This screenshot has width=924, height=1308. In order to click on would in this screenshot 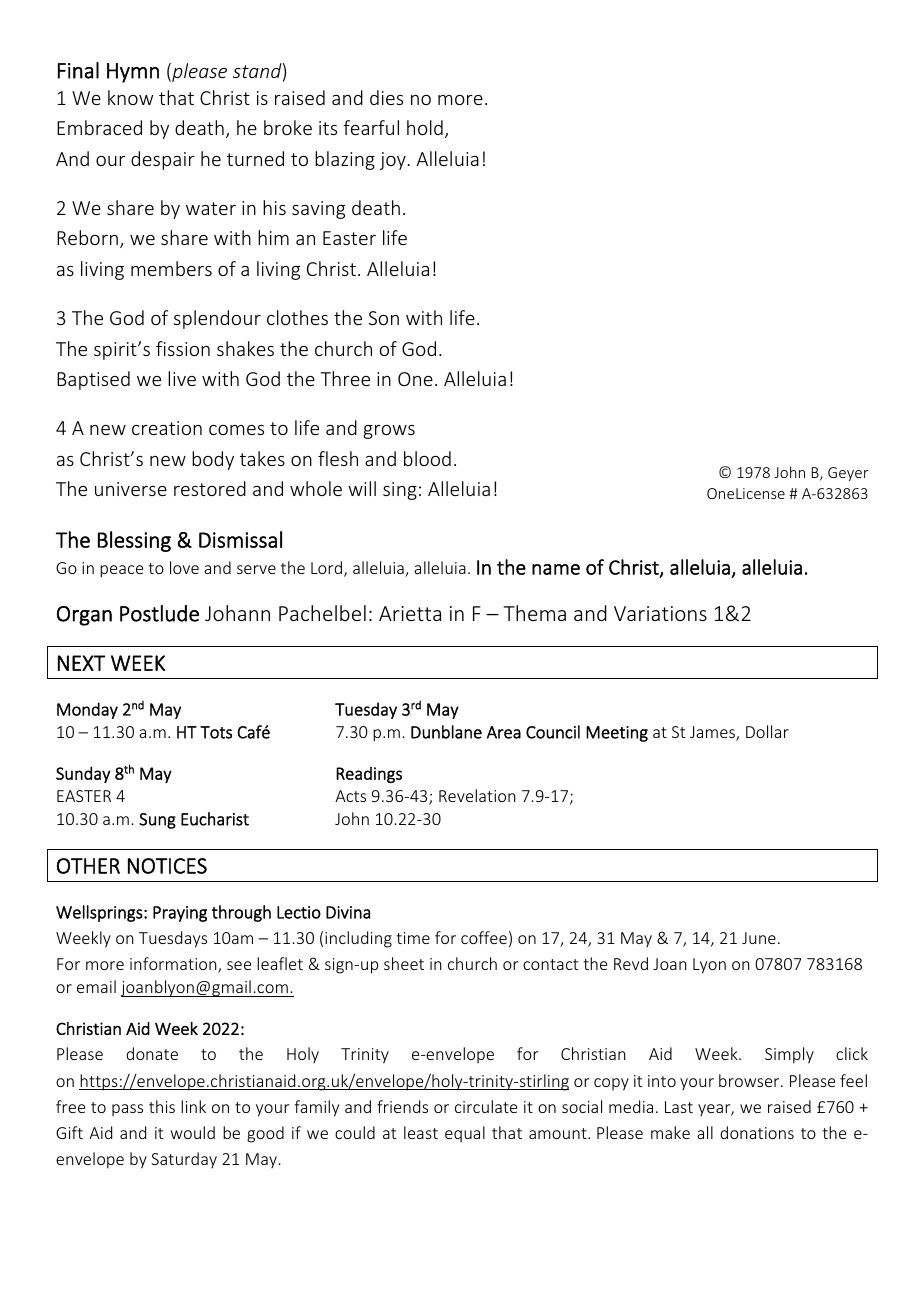, I will do `click(192, 1132)`.
